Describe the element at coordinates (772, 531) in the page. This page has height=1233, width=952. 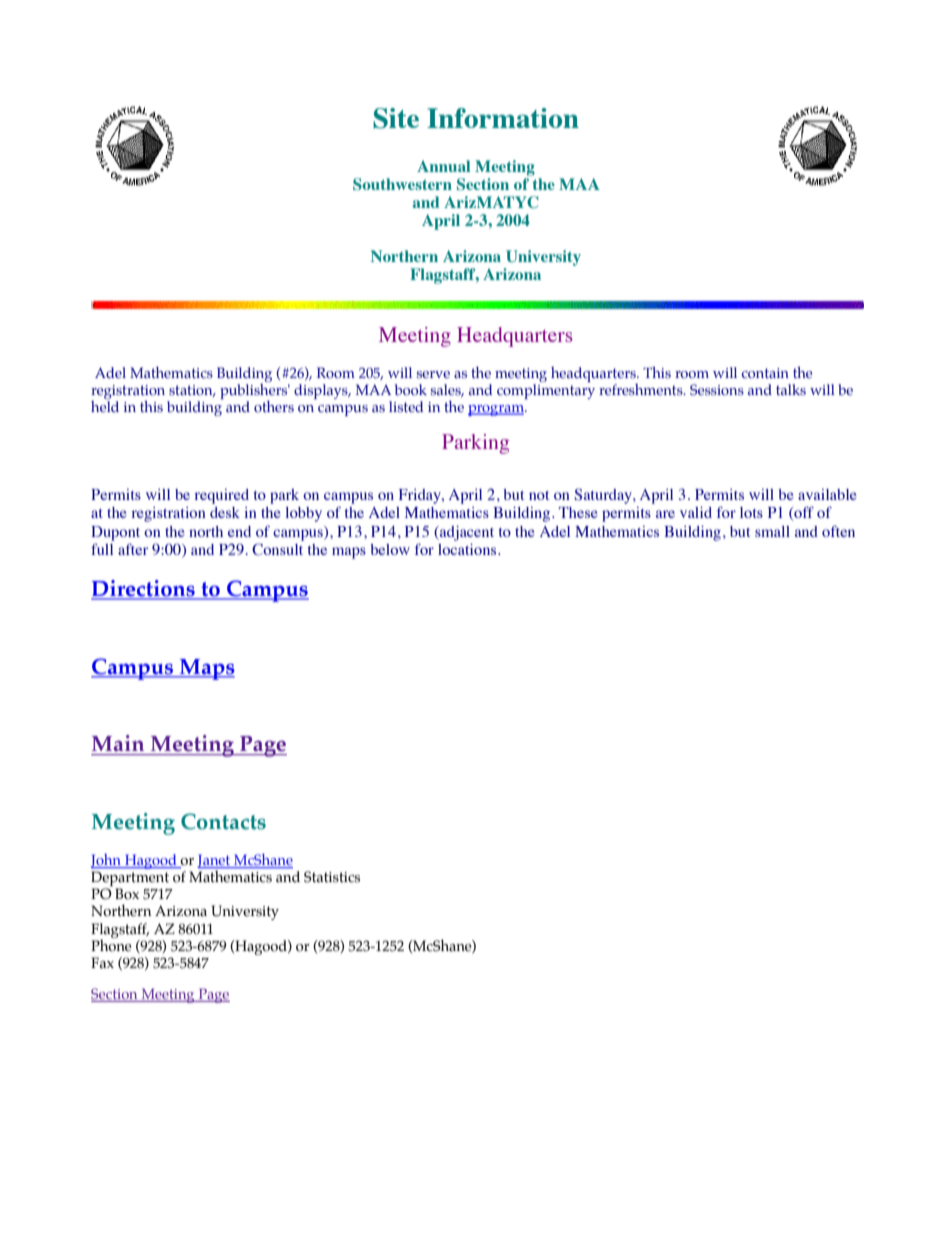
I see `small` at that location.
